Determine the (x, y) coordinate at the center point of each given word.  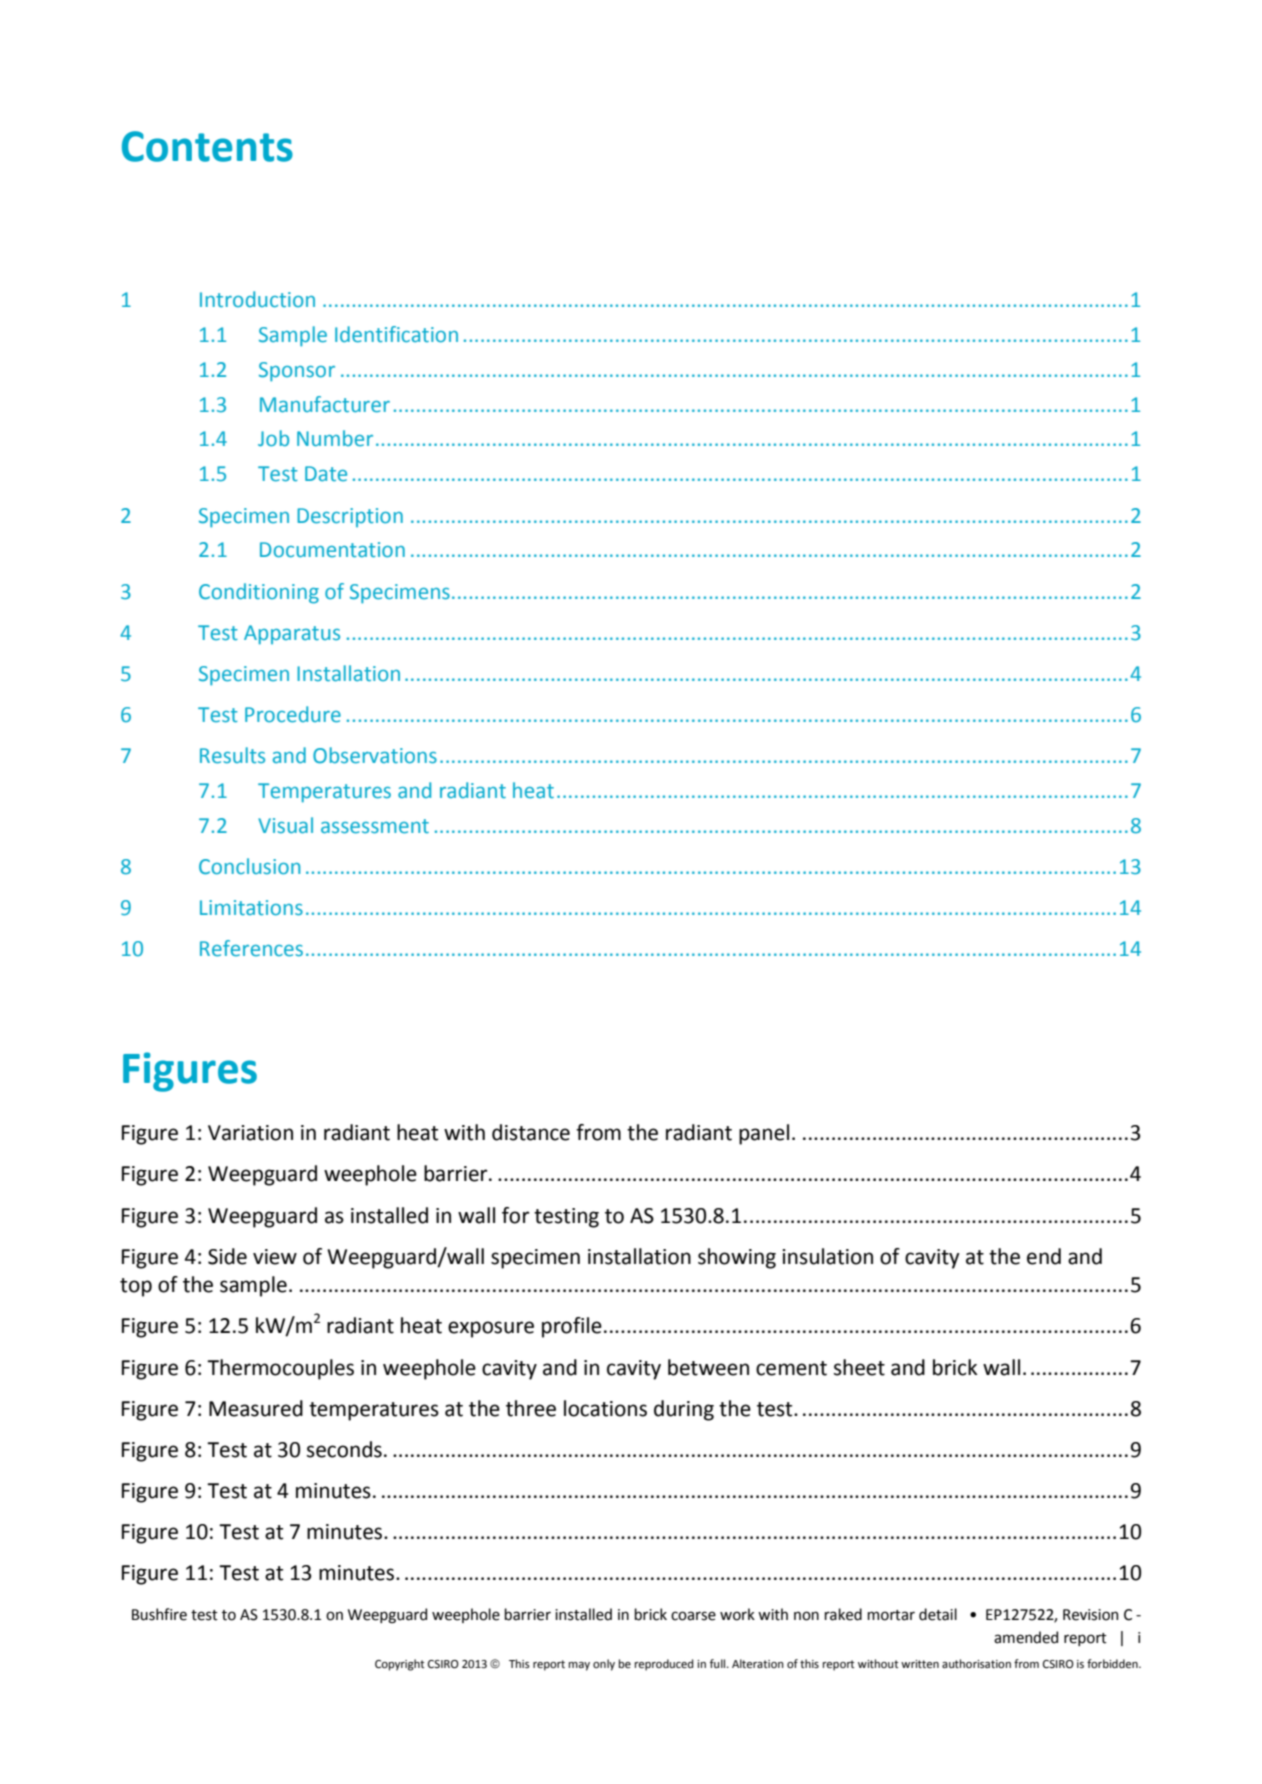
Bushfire (159, 1614)
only (604, 1665)
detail (938, 1614)
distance (531, 1132)
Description (350, 517)
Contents (207, 146)
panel (764, 1134)
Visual (285, 825)
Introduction (257, 299)
